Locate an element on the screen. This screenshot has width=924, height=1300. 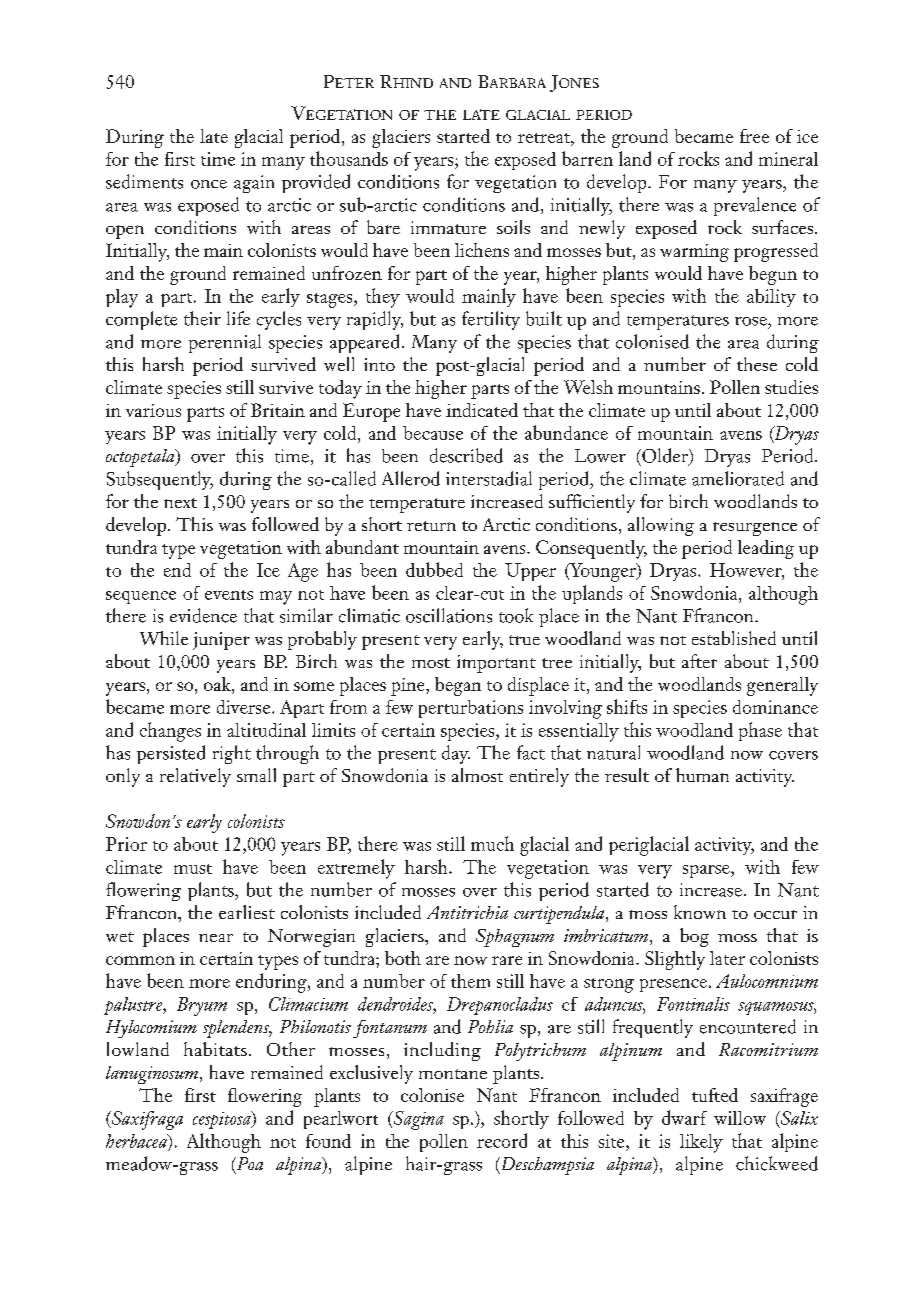
return is located at coordinates (431, 526).
